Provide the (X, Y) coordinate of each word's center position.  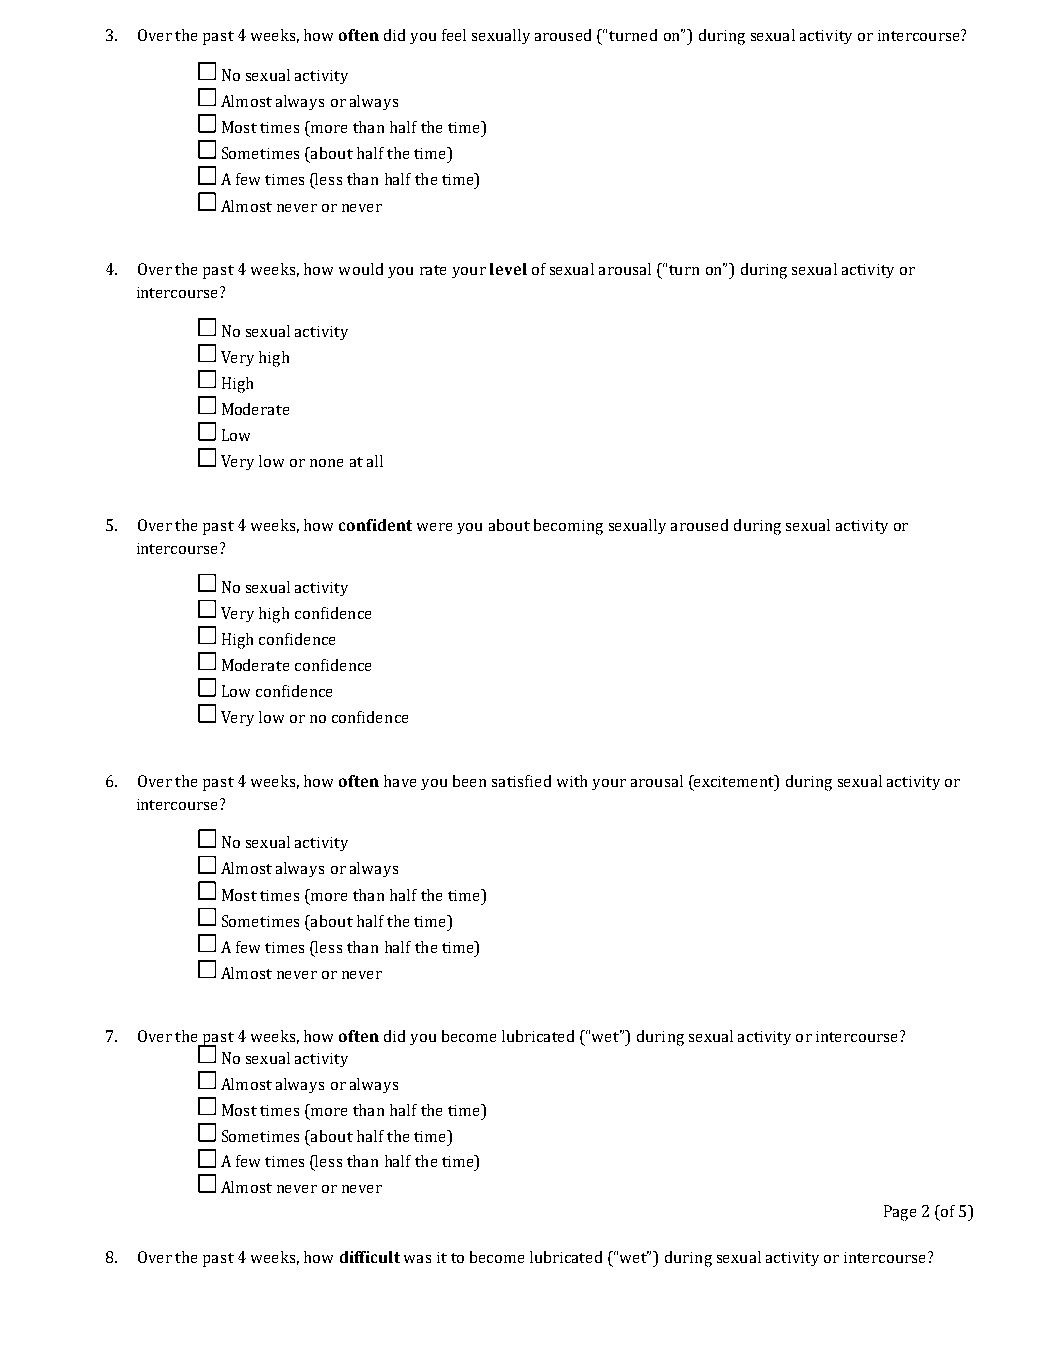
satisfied (521, 781)
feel (454, 35)
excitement (734, 781)
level (508, 269)
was (417, 1259)
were (434, 527)
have (400, 781)
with (572, 781)
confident (375, 525)
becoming (568, 527)
